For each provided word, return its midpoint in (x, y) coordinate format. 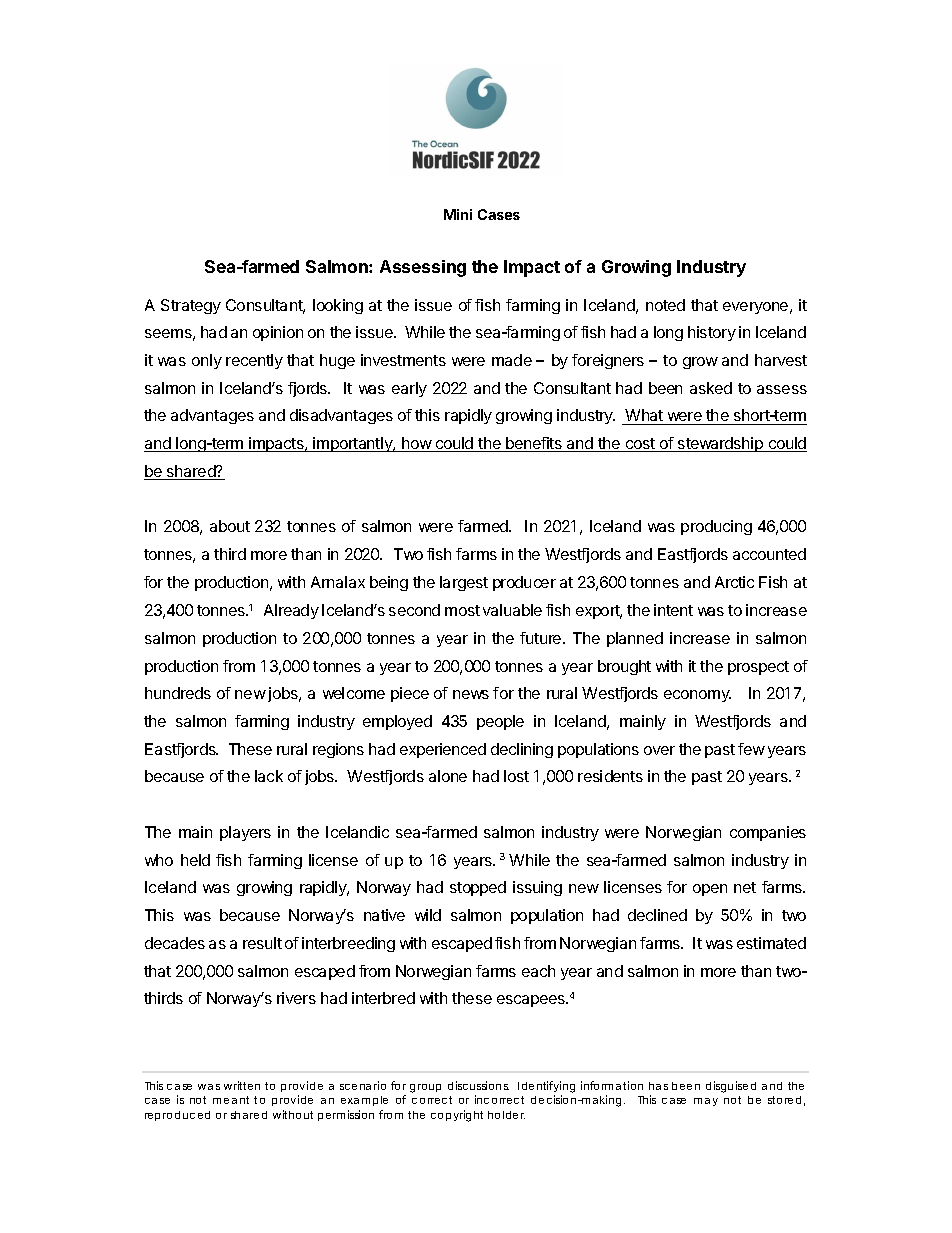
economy (697, 696)
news (471, 694)
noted (665, 305)
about (230, 526)
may (706, 1102)
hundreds (178, 693)
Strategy (191, 306)
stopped (478, 888)
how (416, 444)
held (195, 860)
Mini (458, 214)
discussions (478, 1085)
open (710, 890)
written (242, 1085)
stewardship (721, 444)
